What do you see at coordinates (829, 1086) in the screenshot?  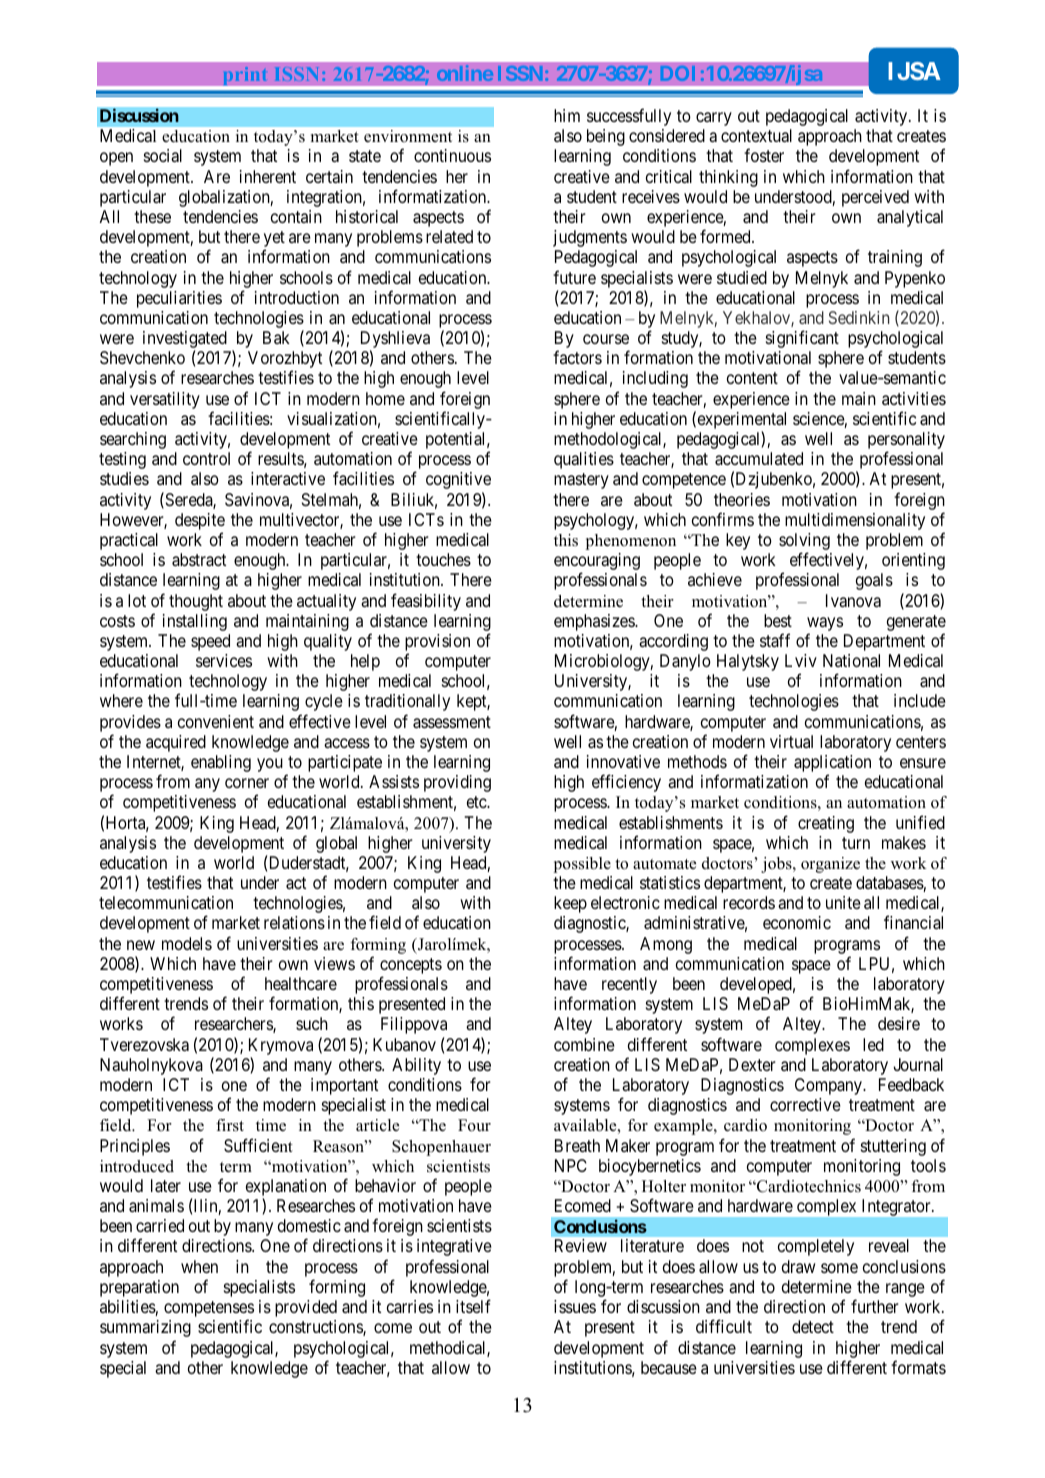 I see `Company` at bounding box center [829, 1086].
